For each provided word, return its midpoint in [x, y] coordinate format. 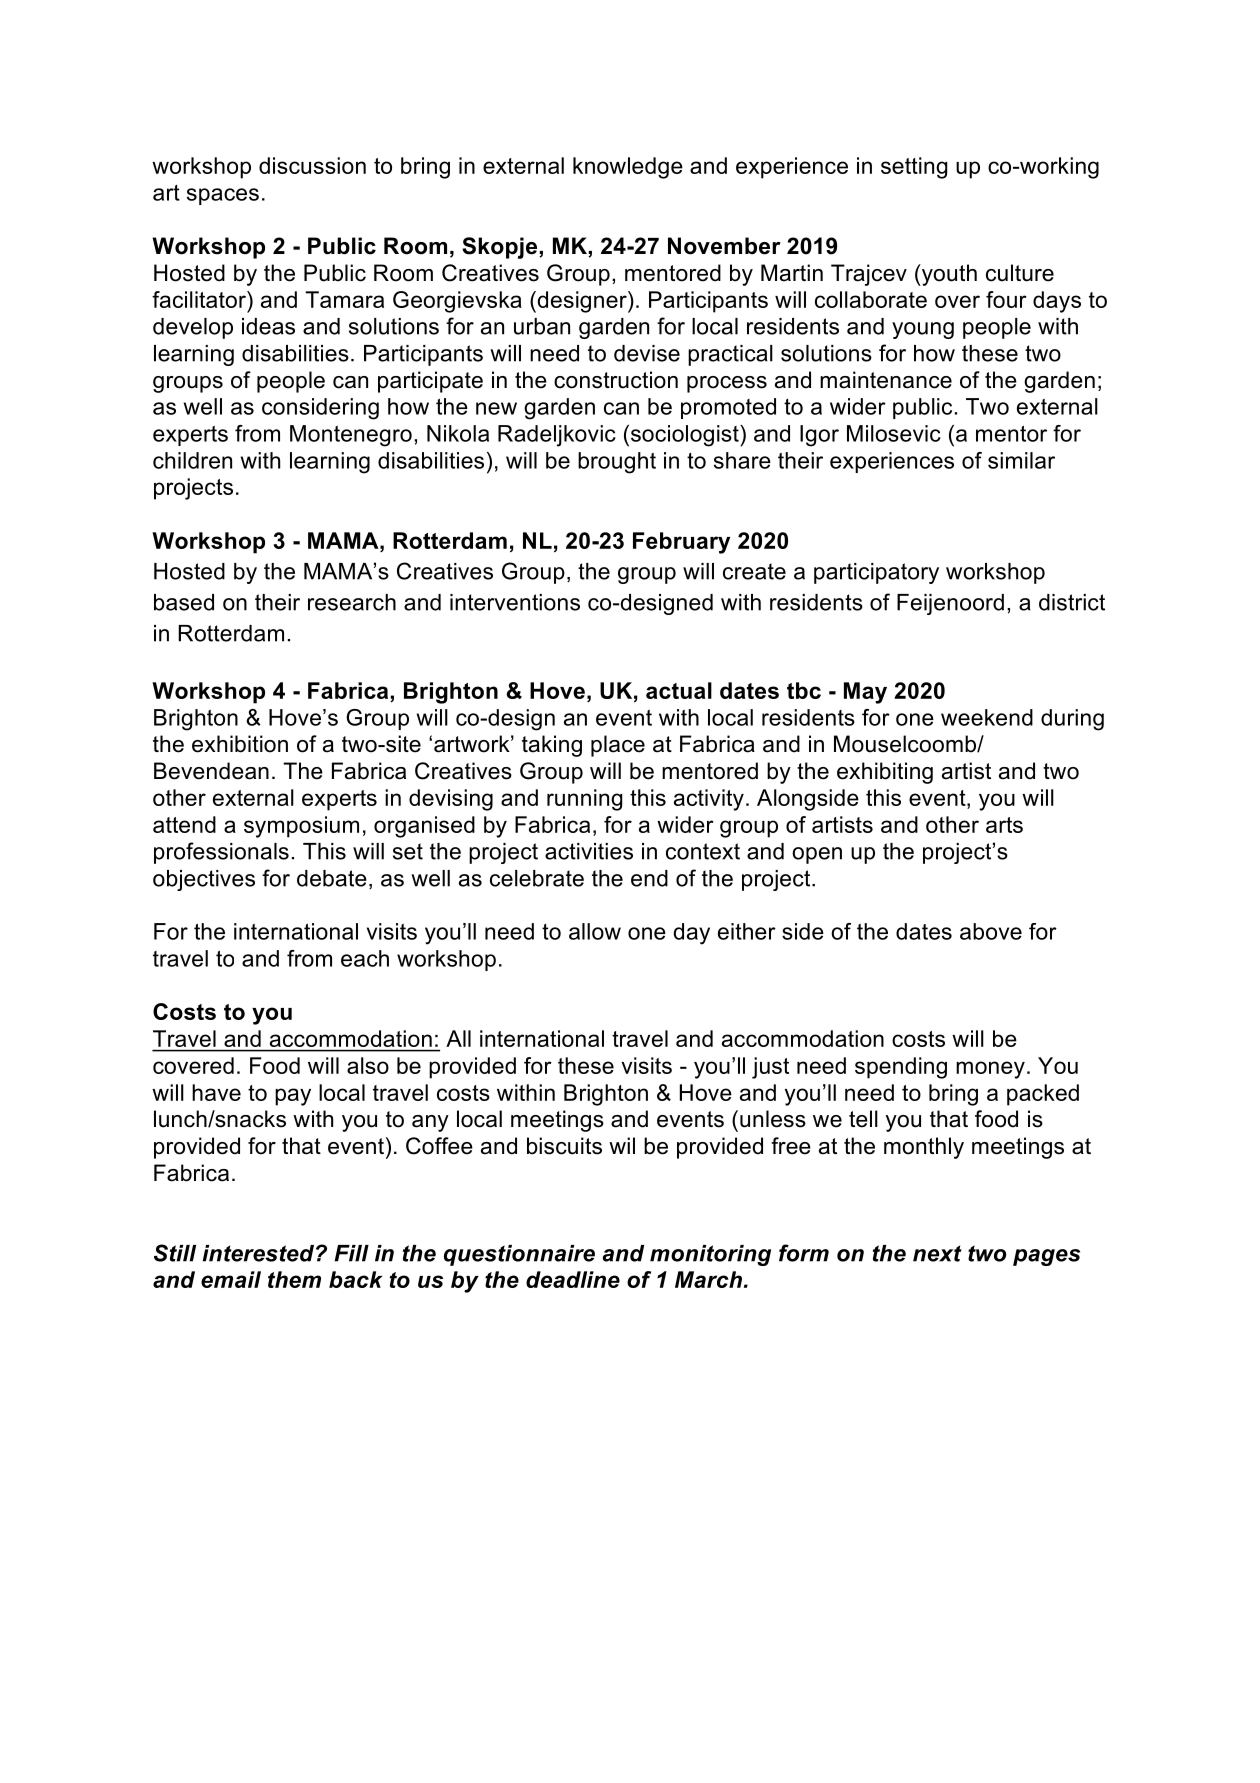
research [352, 602]
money [990, 1070]
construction [616, 380]
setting [914, 168]
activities [589, 851]
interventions [515, 602]
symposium [301, 827]
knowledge [628, 168]
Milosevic [894, 433]
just [770, 1068]
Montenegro [351, 436]
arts [1004, 825]
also [368, 1065]
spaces [223, 196]
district [1072, 602]
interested [260, 1253]
